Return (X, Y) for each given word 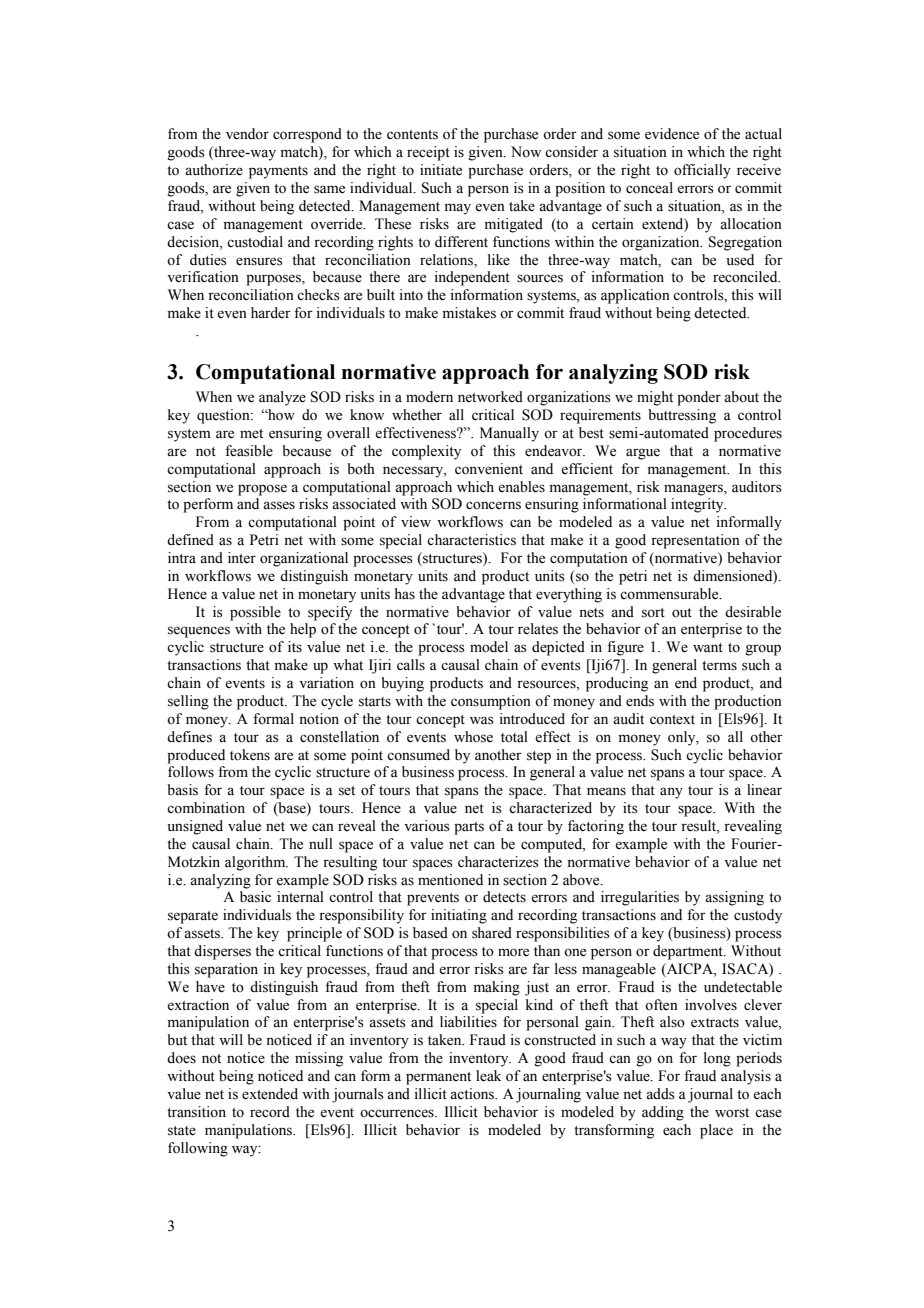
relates (538, 629)
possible (255, 613)
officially (702, 171)
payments (278, 172)
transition (196, 1112)
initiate (441, 170)
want (708, 647)
